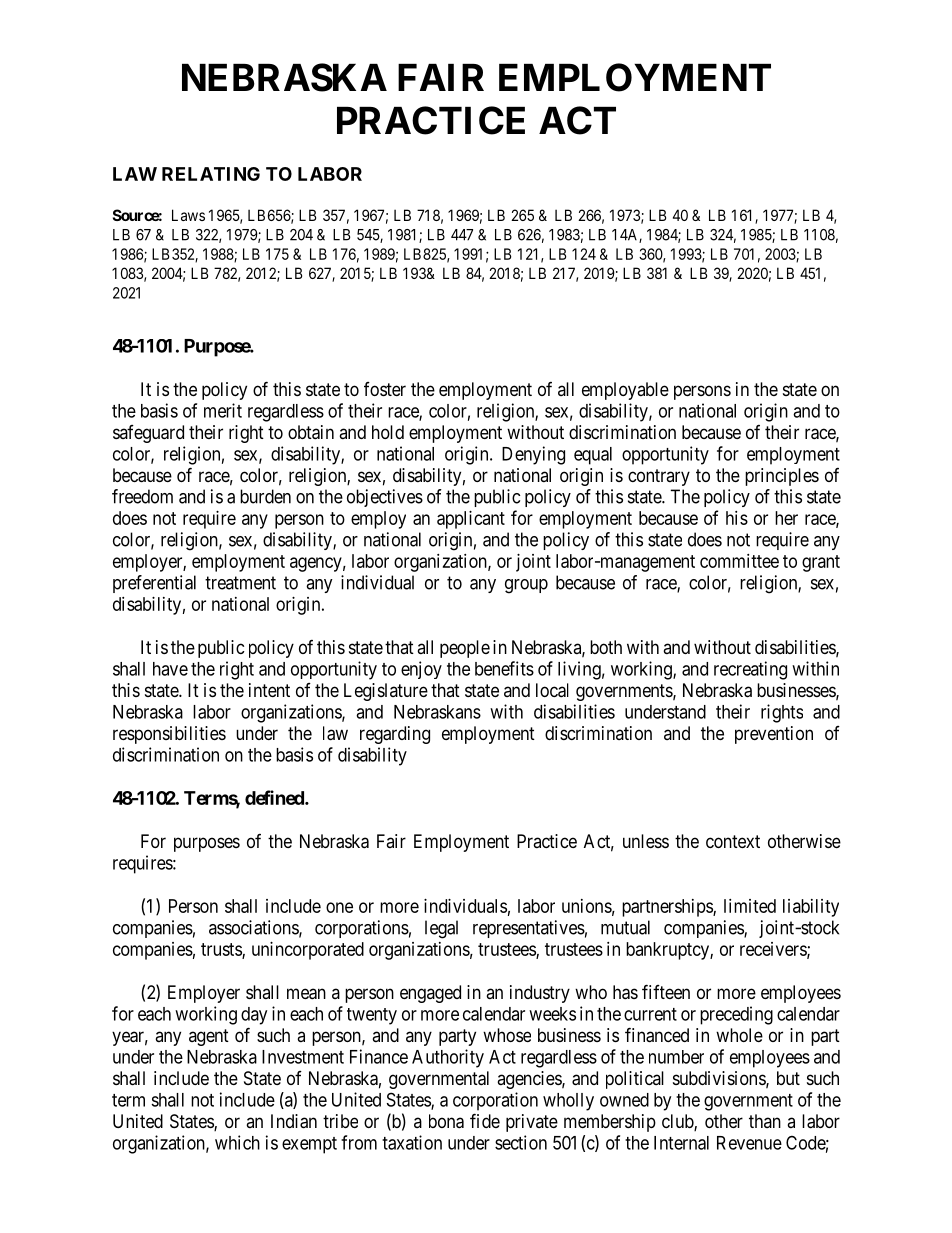 The image size is (952, 1233). Describe the element at coordinates (188, 215) in the screenshot. I see `Laws` at that location.
